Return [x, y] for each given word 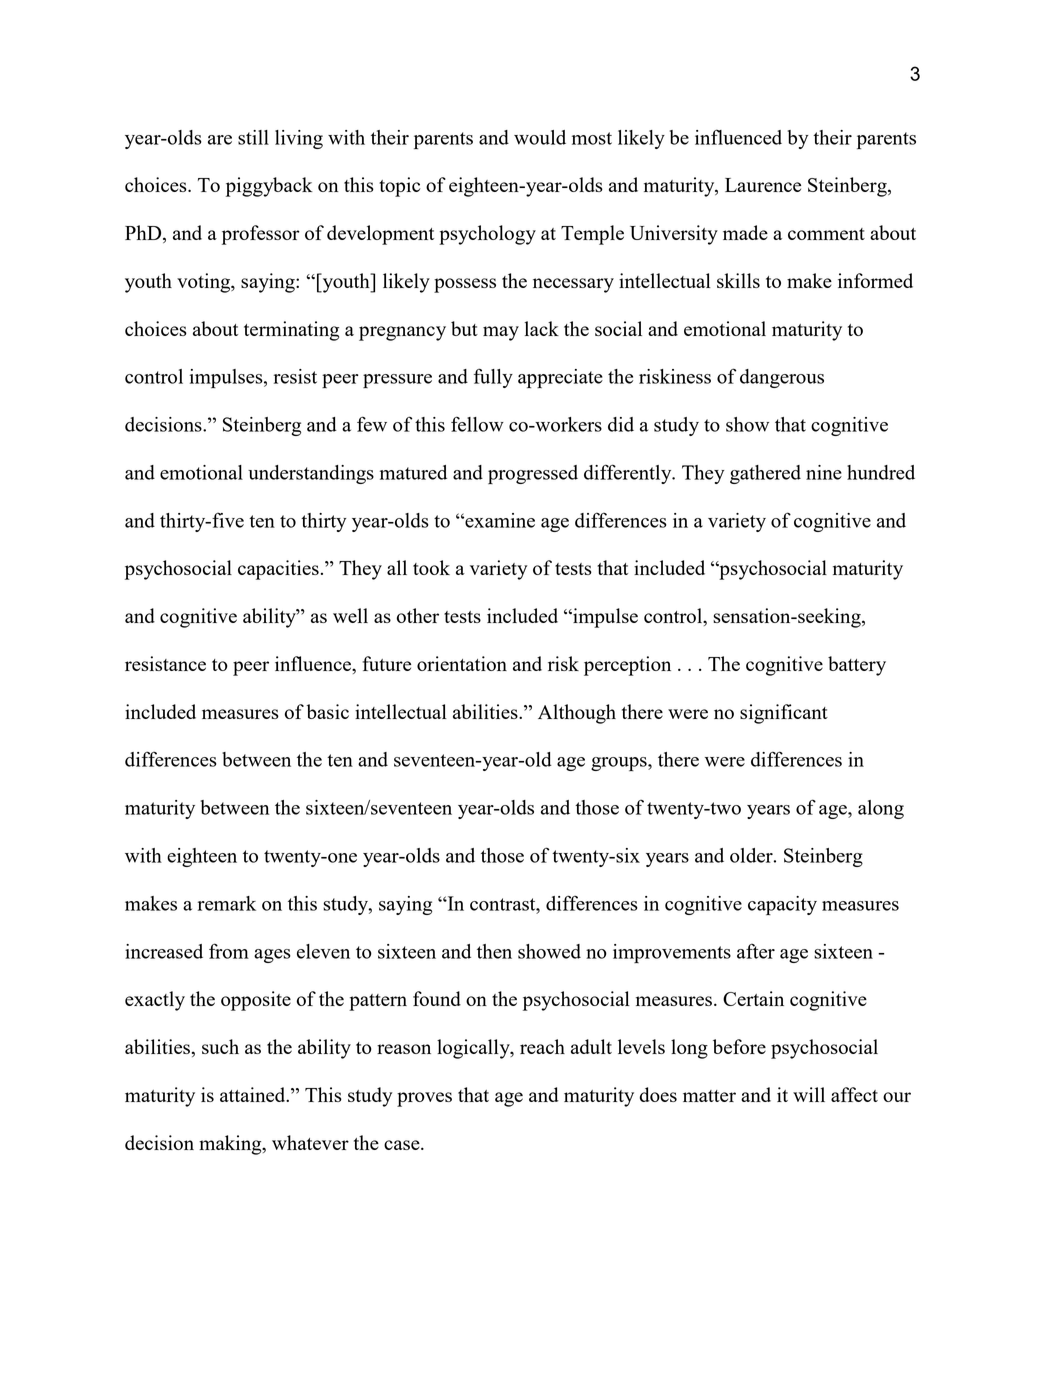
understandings [311, 474]
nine [824, 472]
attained [254, 1094]
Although [577, 714]
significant [784, 714]
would [540, 137]
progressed [533, 474]
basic [328, 711]
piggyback [269, 187]
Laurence [763, 185]
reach [542, 1046]
